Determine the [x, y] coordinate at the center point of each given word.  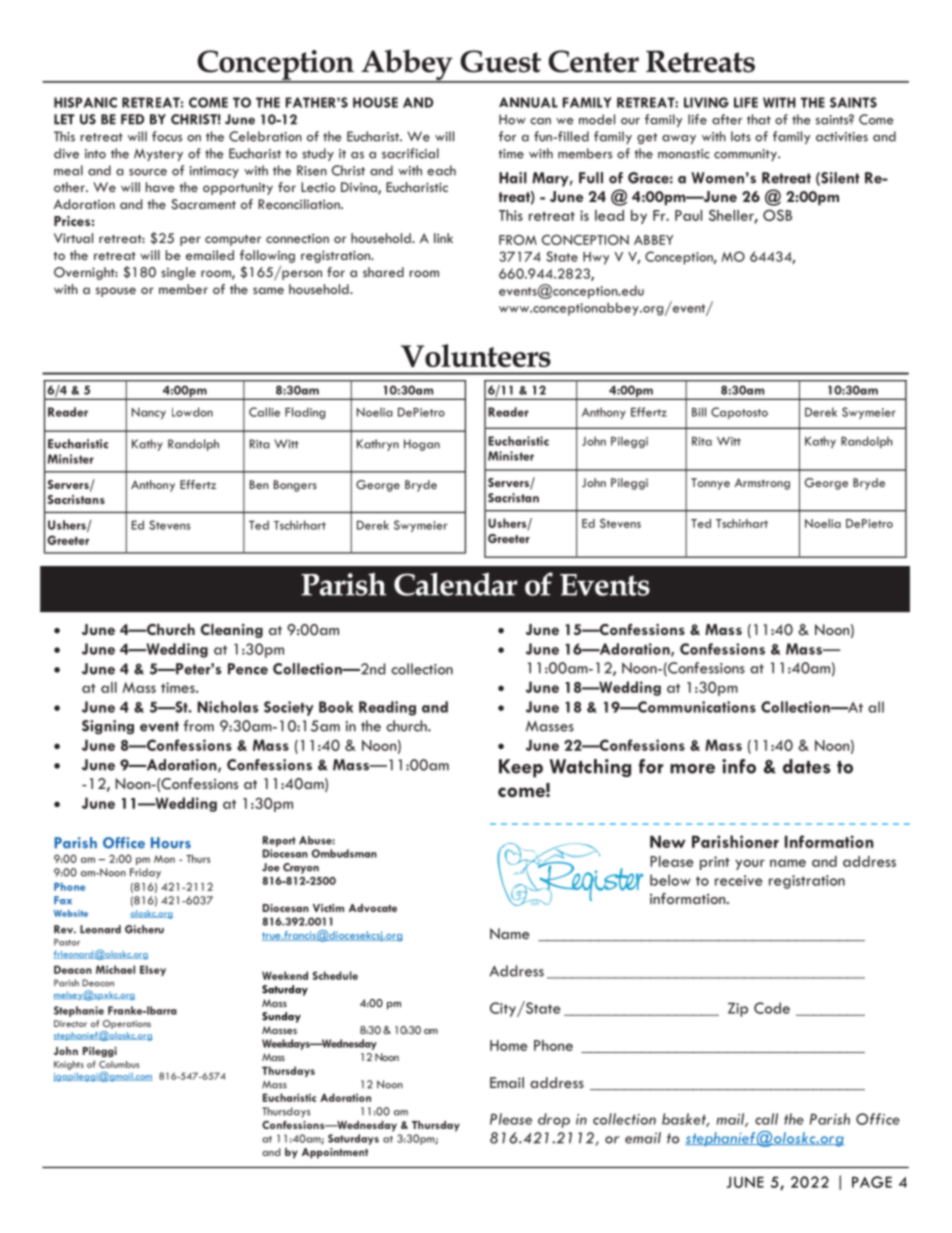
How [512, 119]
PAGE [872, 1182]
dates [807, 766]
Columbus [119, 1064]
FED [132, 119]
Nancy [149, 413]
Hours [171, 843]
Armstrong [762, 484]
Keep [521, 768]
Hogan [422, 445]
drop [554, 1120]
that [759, 119]
